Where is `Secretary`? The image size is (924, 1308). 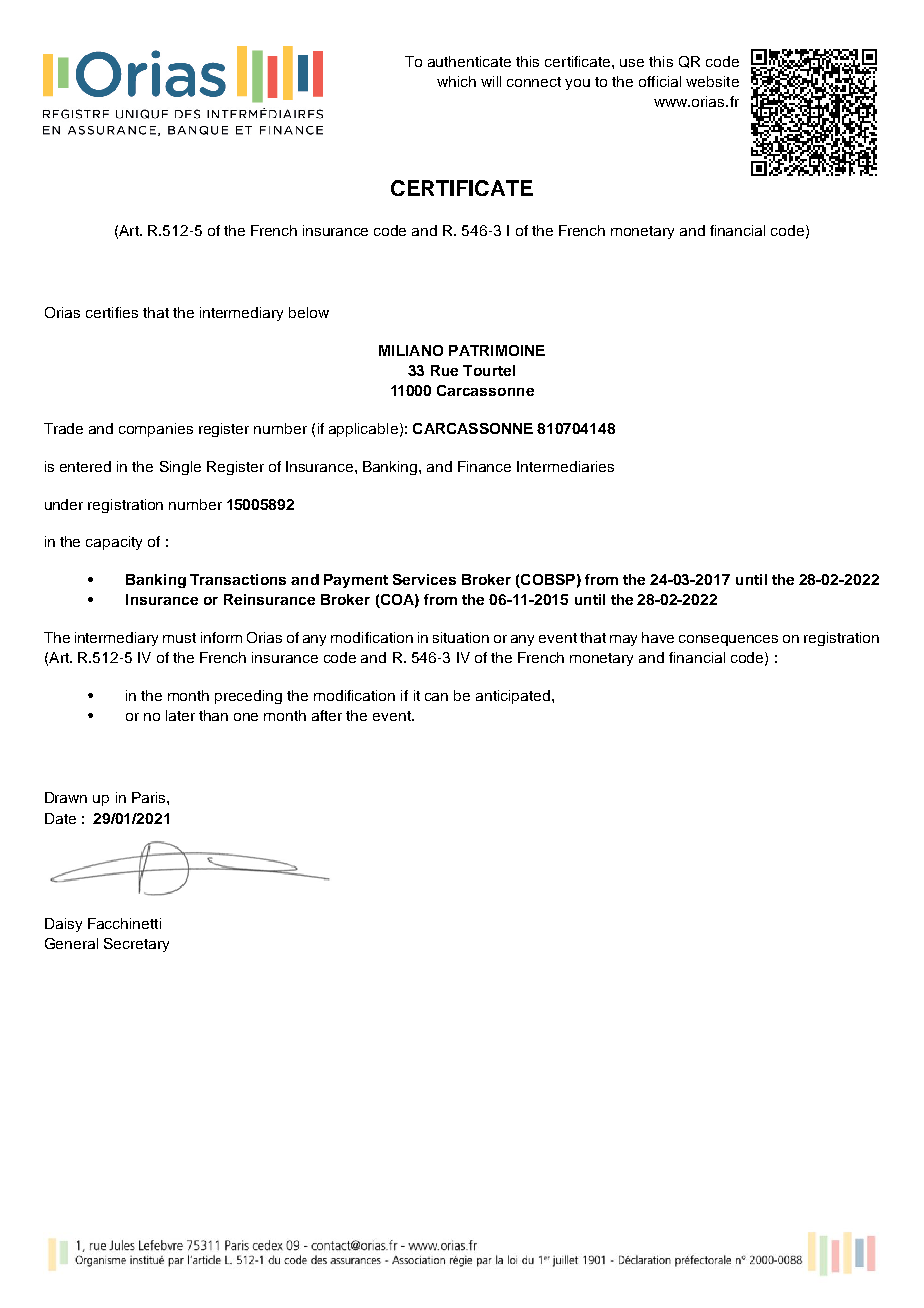 Secretary is located at coordinates (136, 945).
